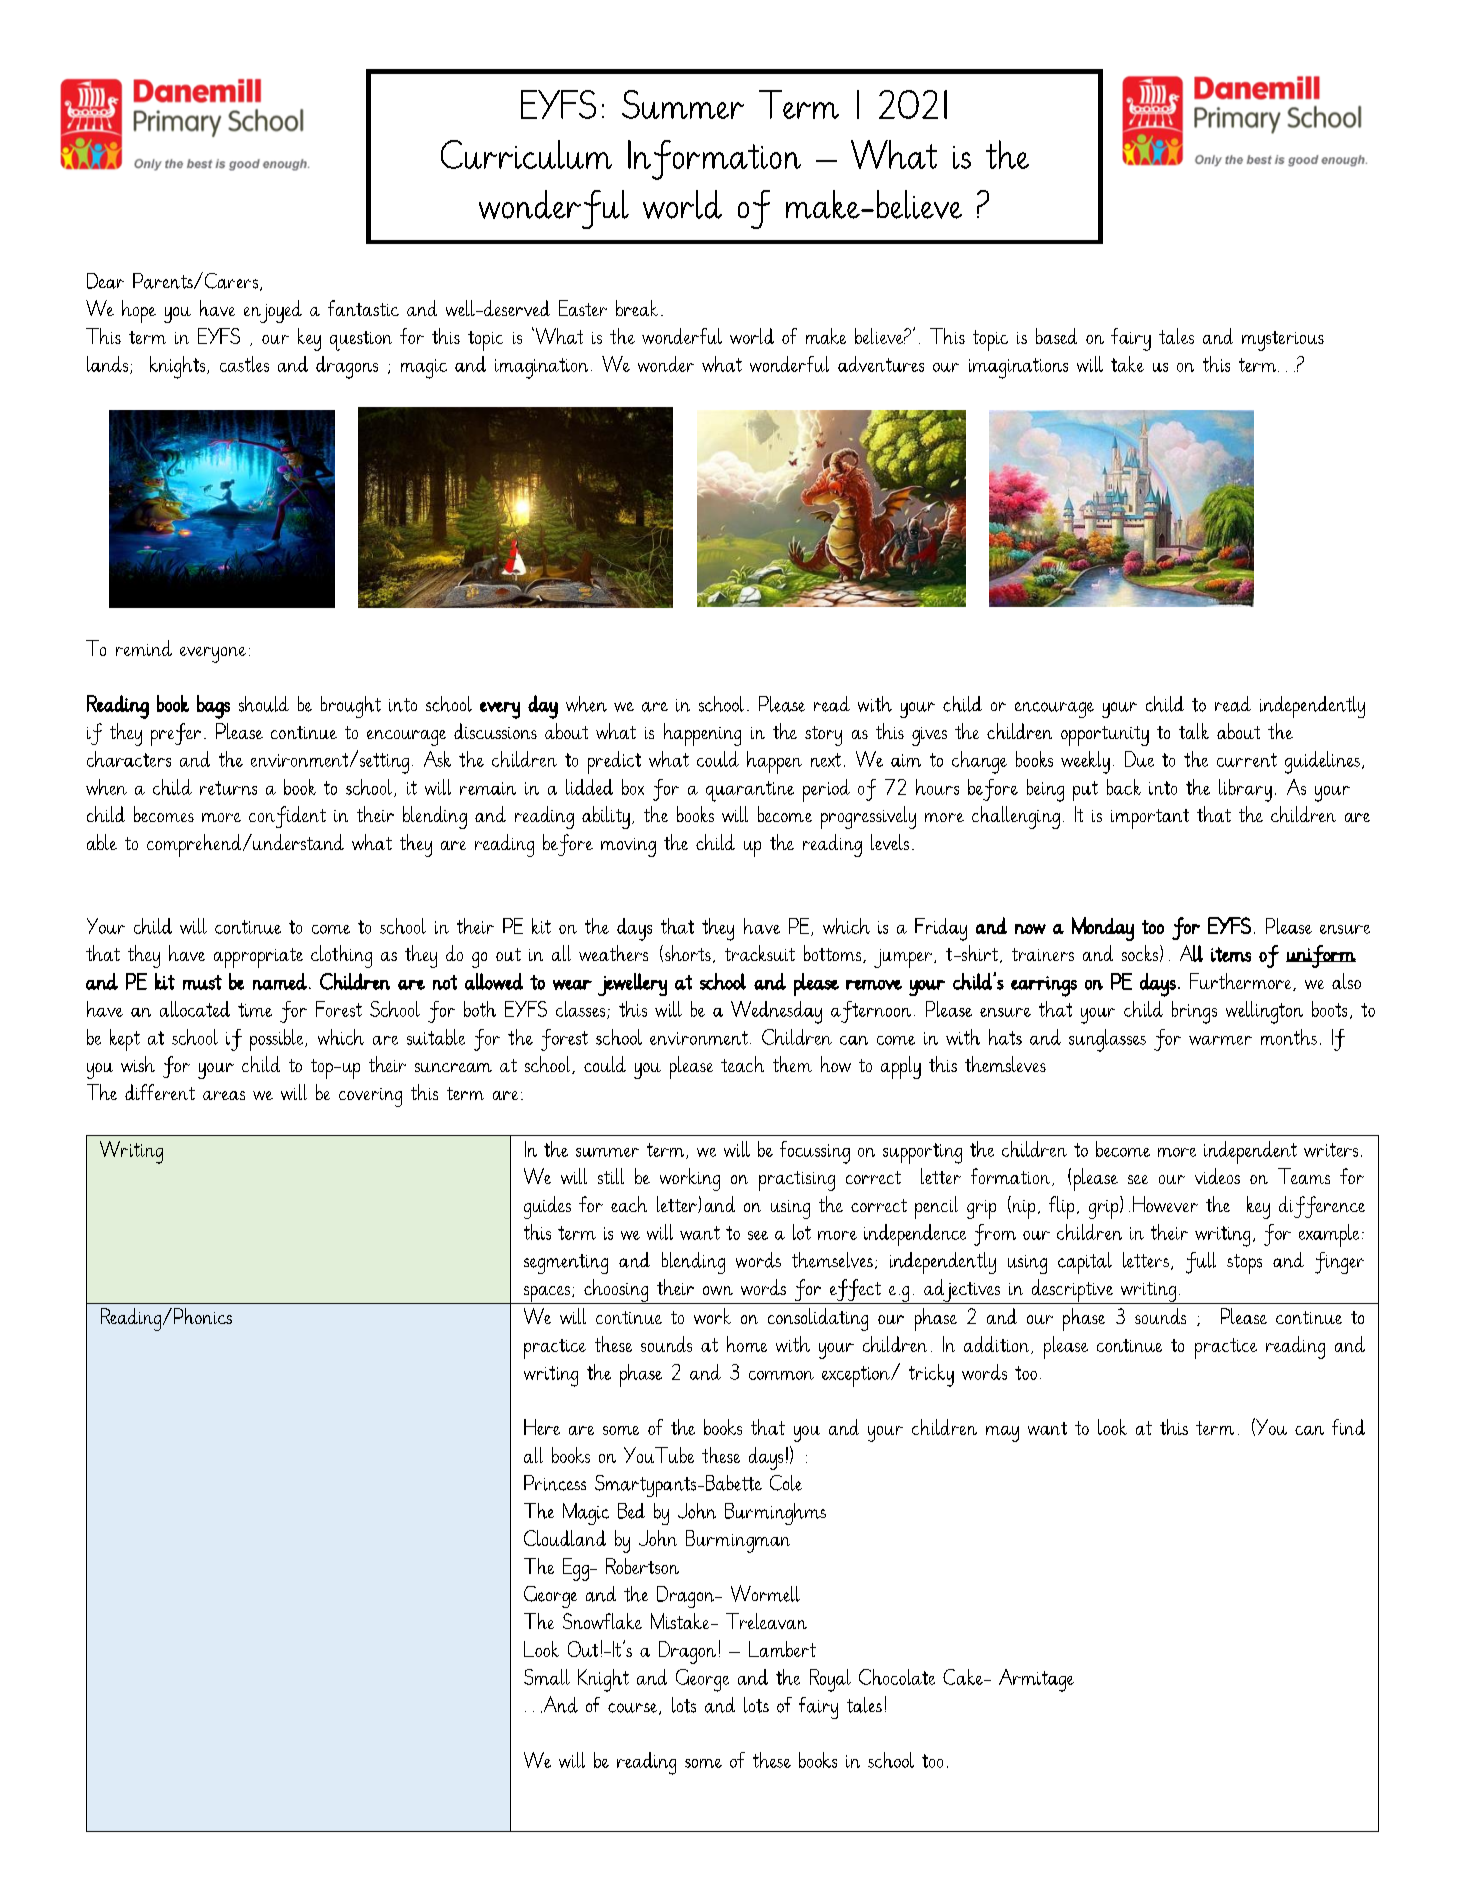  I want to click on appropriate, so click(258, 958).
